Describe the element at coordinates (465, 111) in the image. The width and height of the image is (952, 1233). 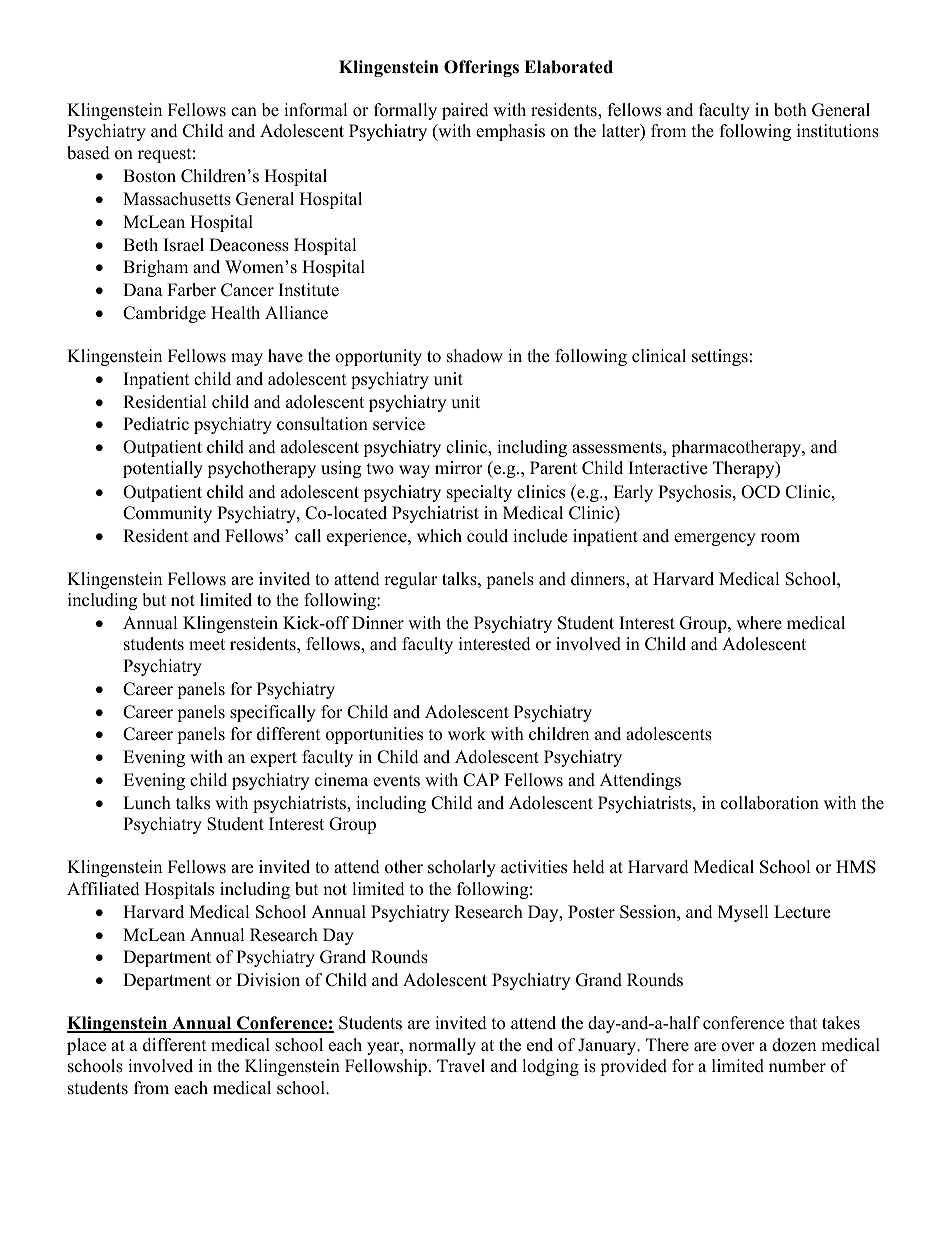
I see `paired` at that location.
